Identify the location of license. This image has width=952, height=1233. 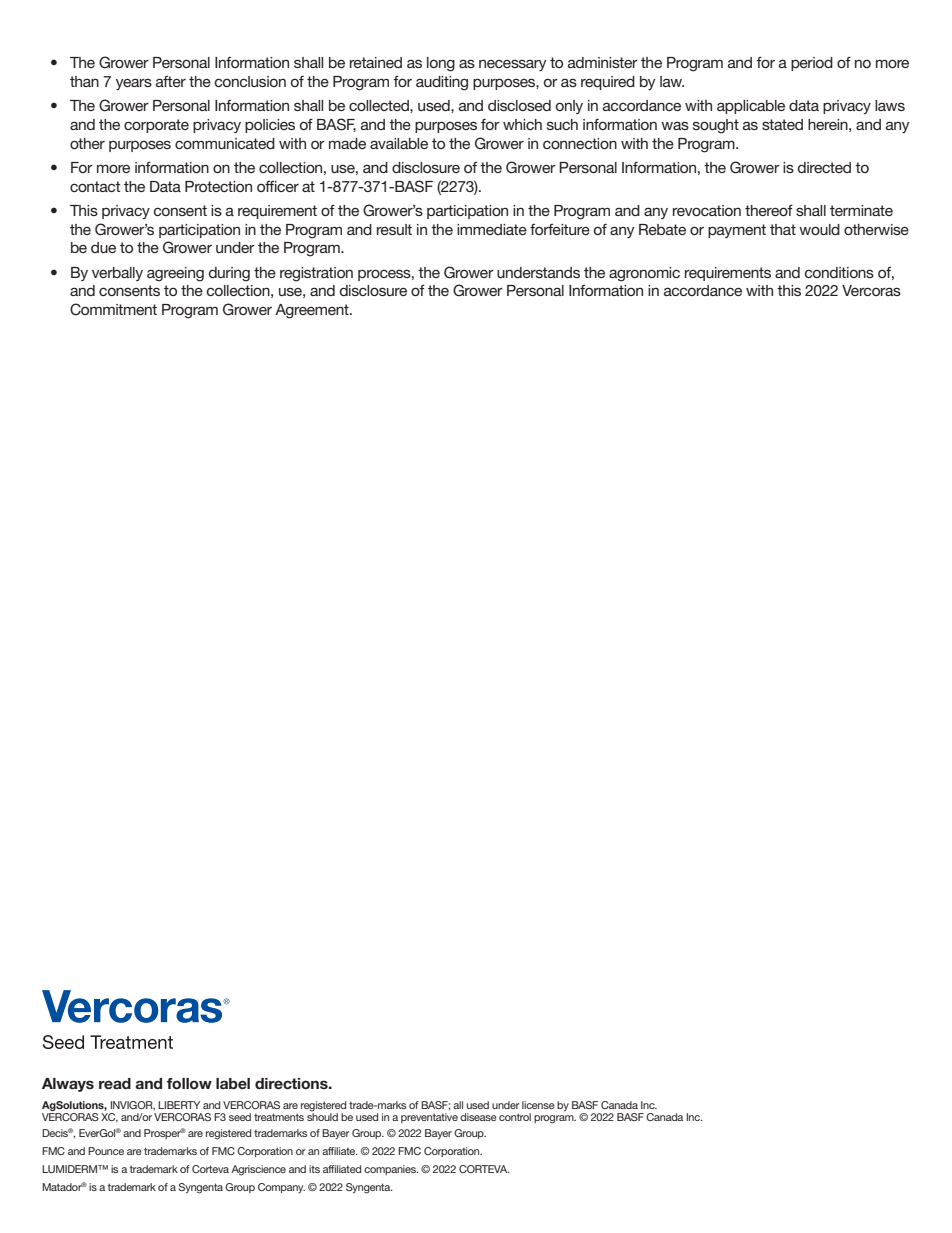
(538, 1105).
